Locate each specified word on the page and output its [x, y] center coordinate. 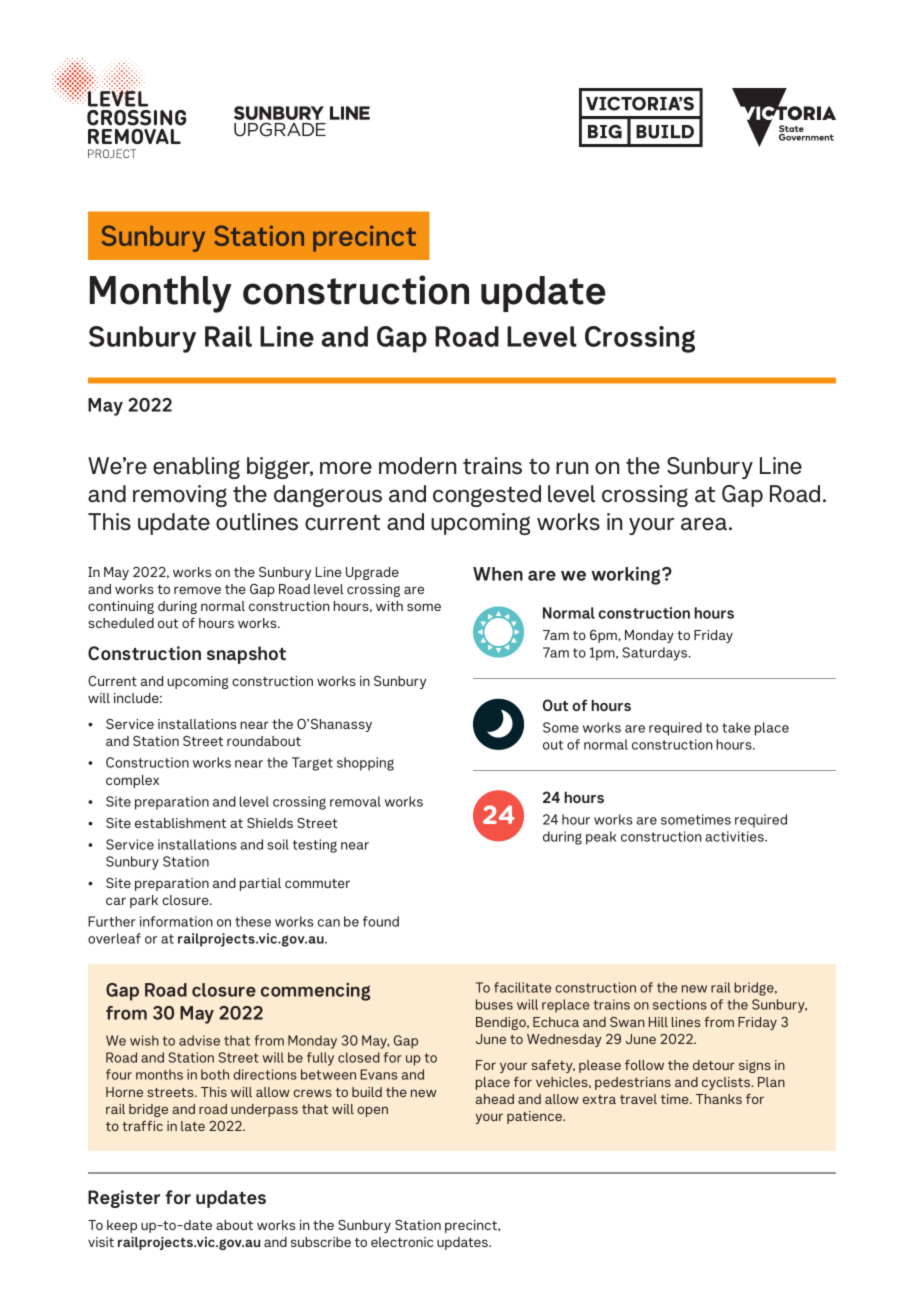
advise [199, 1040]
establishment [180, 823]
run [572, 468]
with [389, 606]
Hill [658, 1022]
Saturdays [656, 654]
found [381, 921]
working [627, 576]
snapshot [246, 655]
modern [417, 466]
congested [487, 496]
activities [735, 836]
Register [124, 1199]
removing [180, 496]
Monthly [161, 294]
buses [494, 1004]
